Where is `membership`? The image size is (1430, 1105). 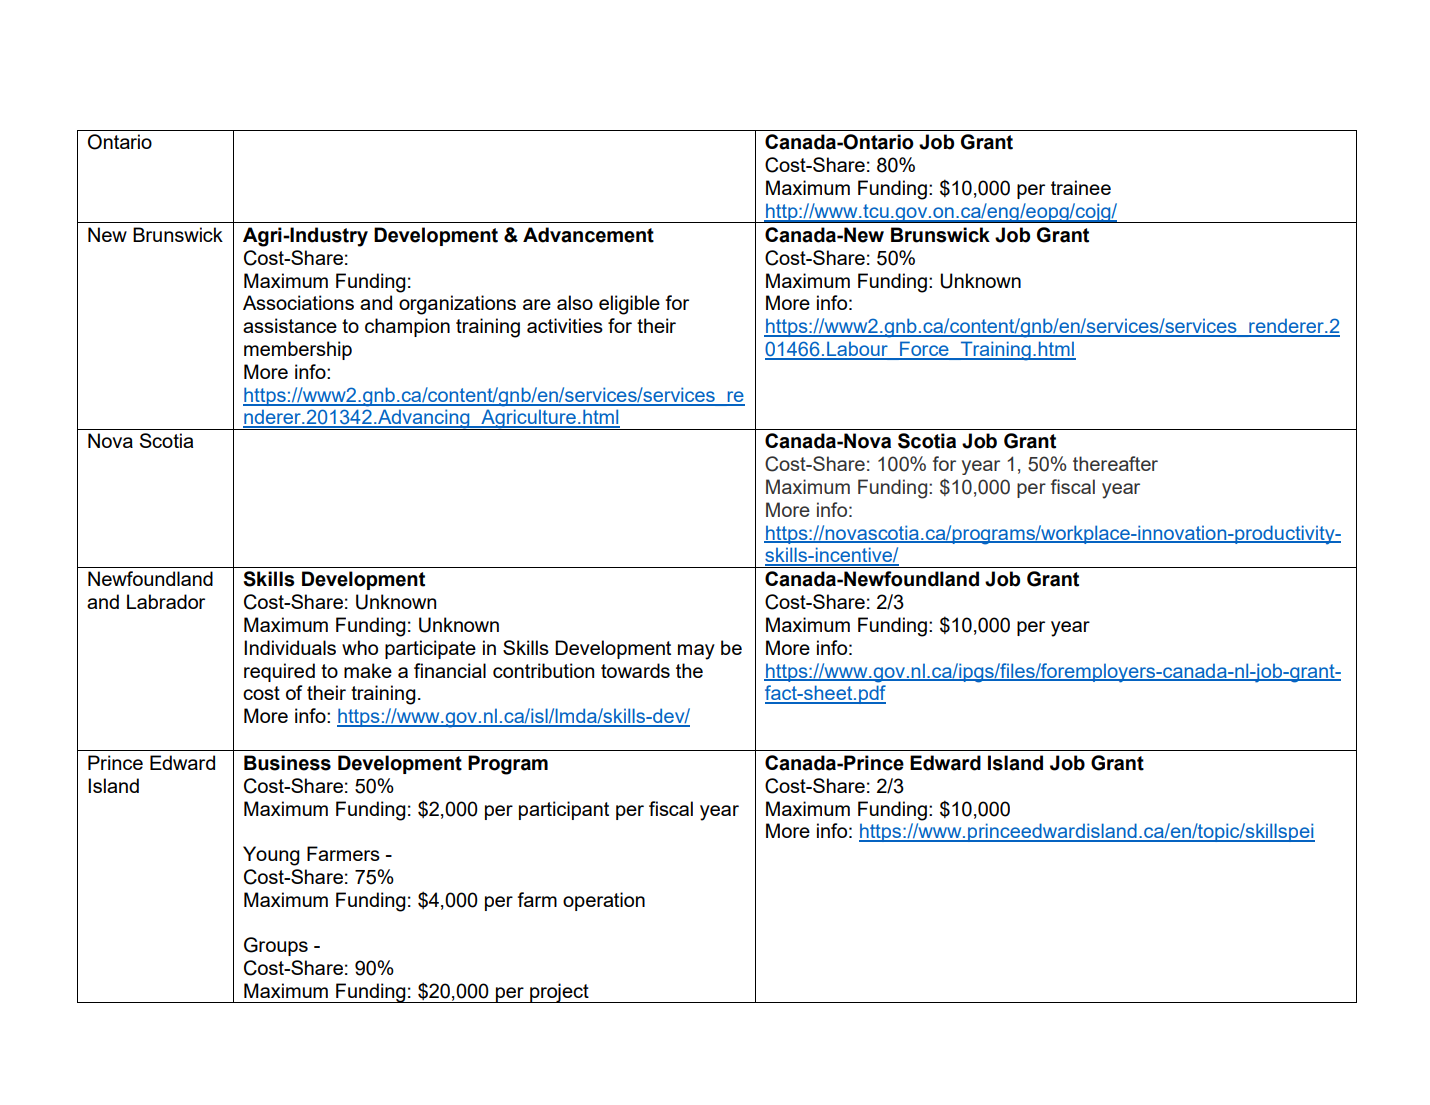 membership is located at coordinates (298, 350).
